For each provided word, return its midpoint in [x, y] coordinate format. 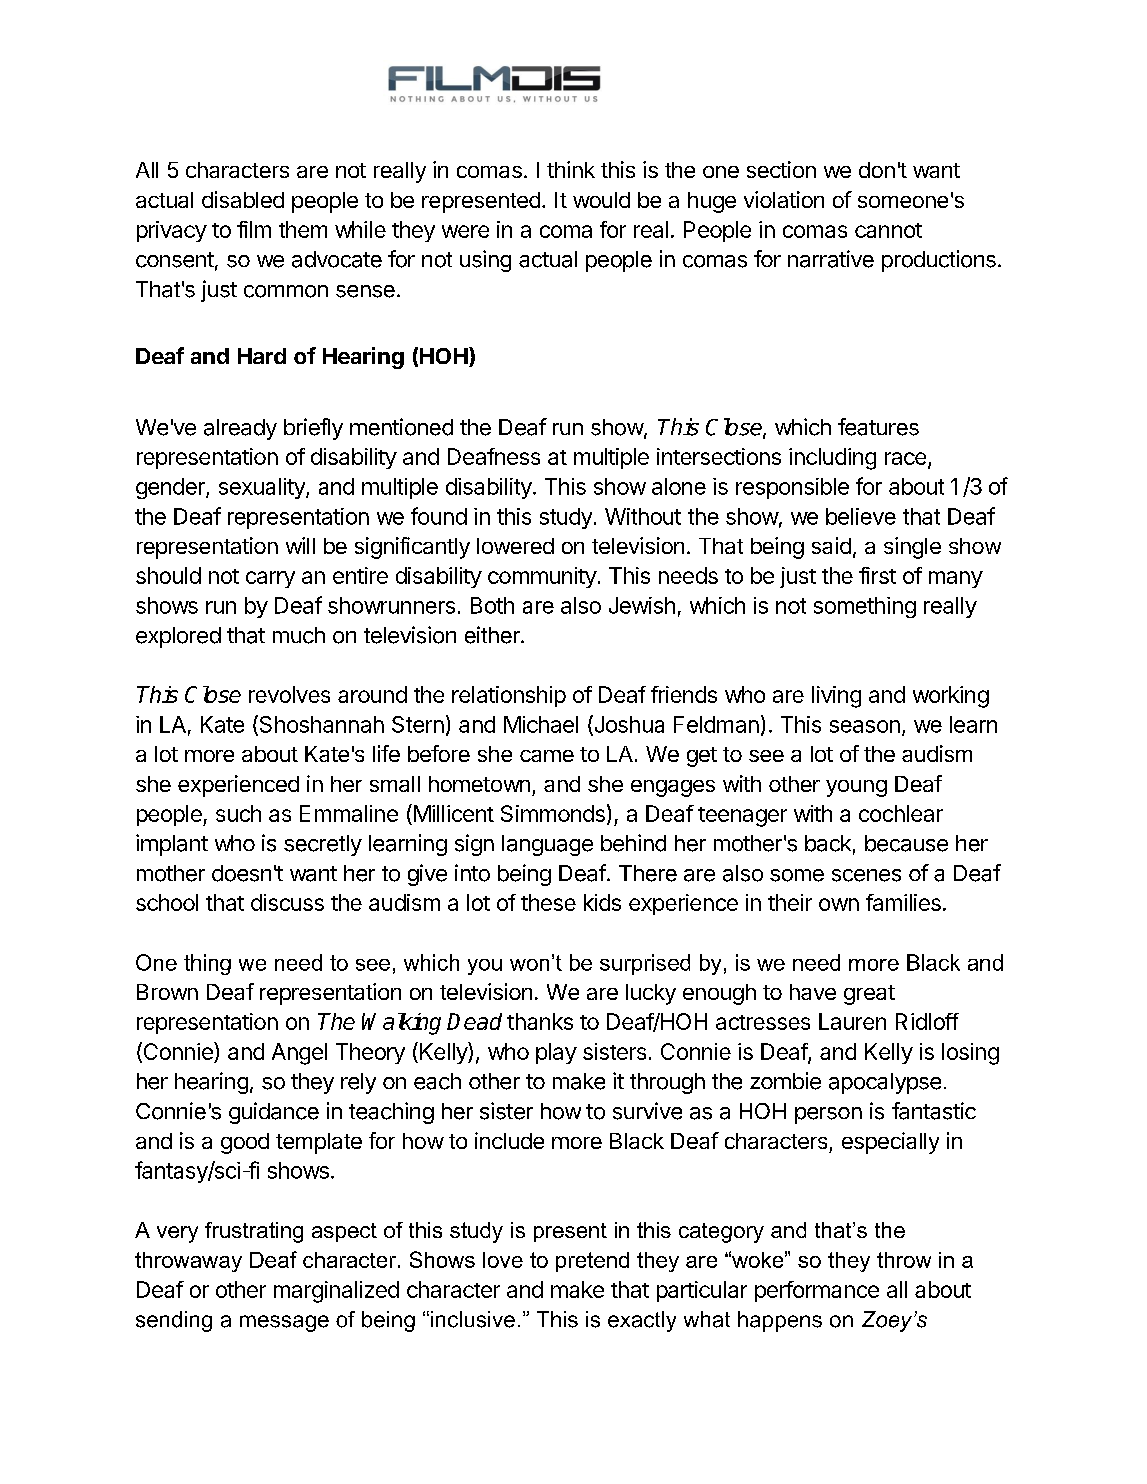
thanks [540, 1021]
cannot [888, 230]
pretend [592, 1262]
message [284, 1323]
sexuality [263, 488]
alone [679, 486]
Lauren [852, 1021]
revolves [289, 694]
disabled [243, 199]
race [905, 458]
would [601, 200]
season [865, 726]
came [547, 756]
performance [817, 1291]
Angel [299, 1054]
